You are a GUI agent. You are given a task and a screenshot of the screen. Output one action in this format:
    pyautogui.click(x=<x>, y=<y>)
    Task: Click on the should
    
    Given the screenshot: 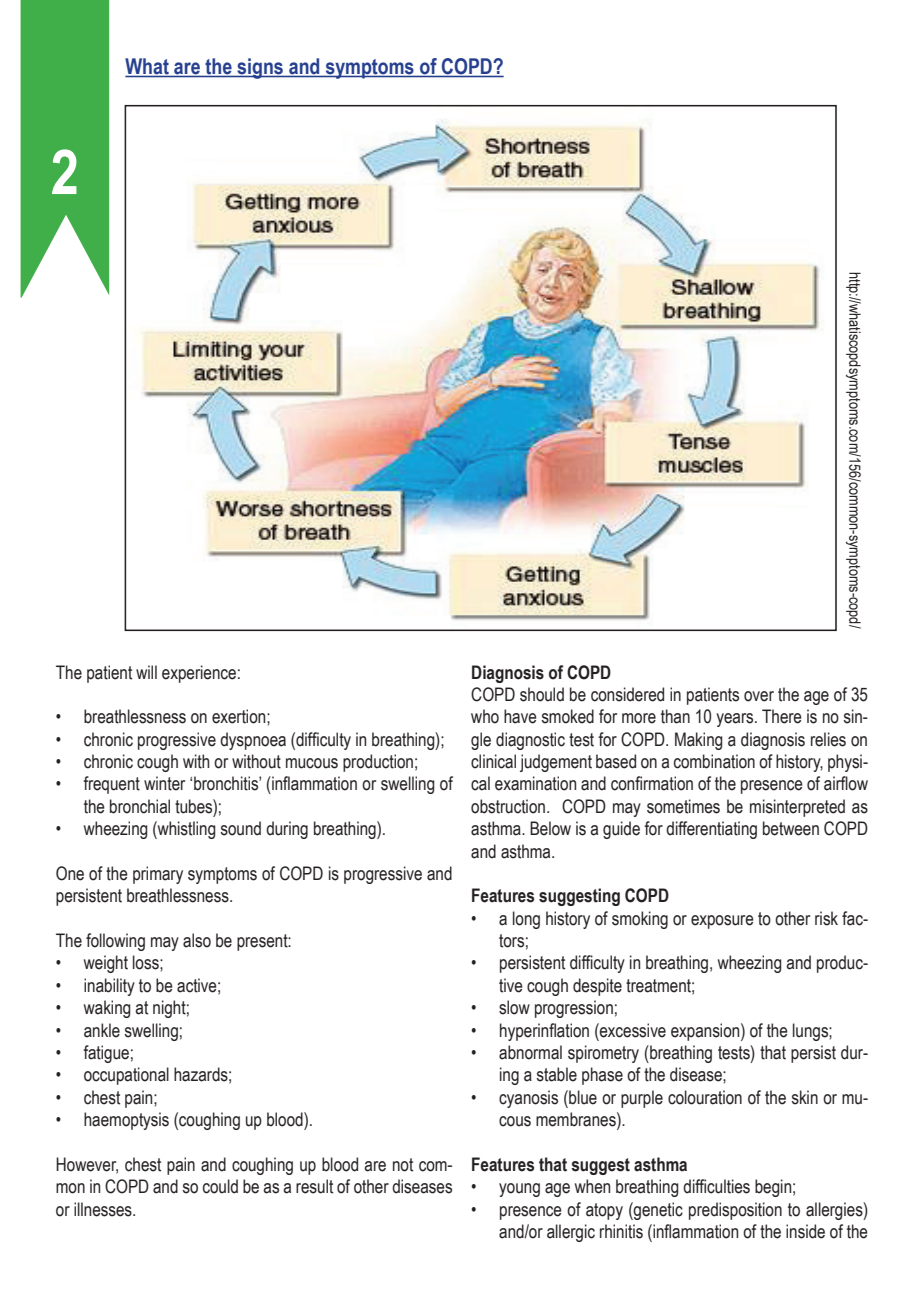 What is the action you would take?
    pyautogui.click(x=542, y=694)
